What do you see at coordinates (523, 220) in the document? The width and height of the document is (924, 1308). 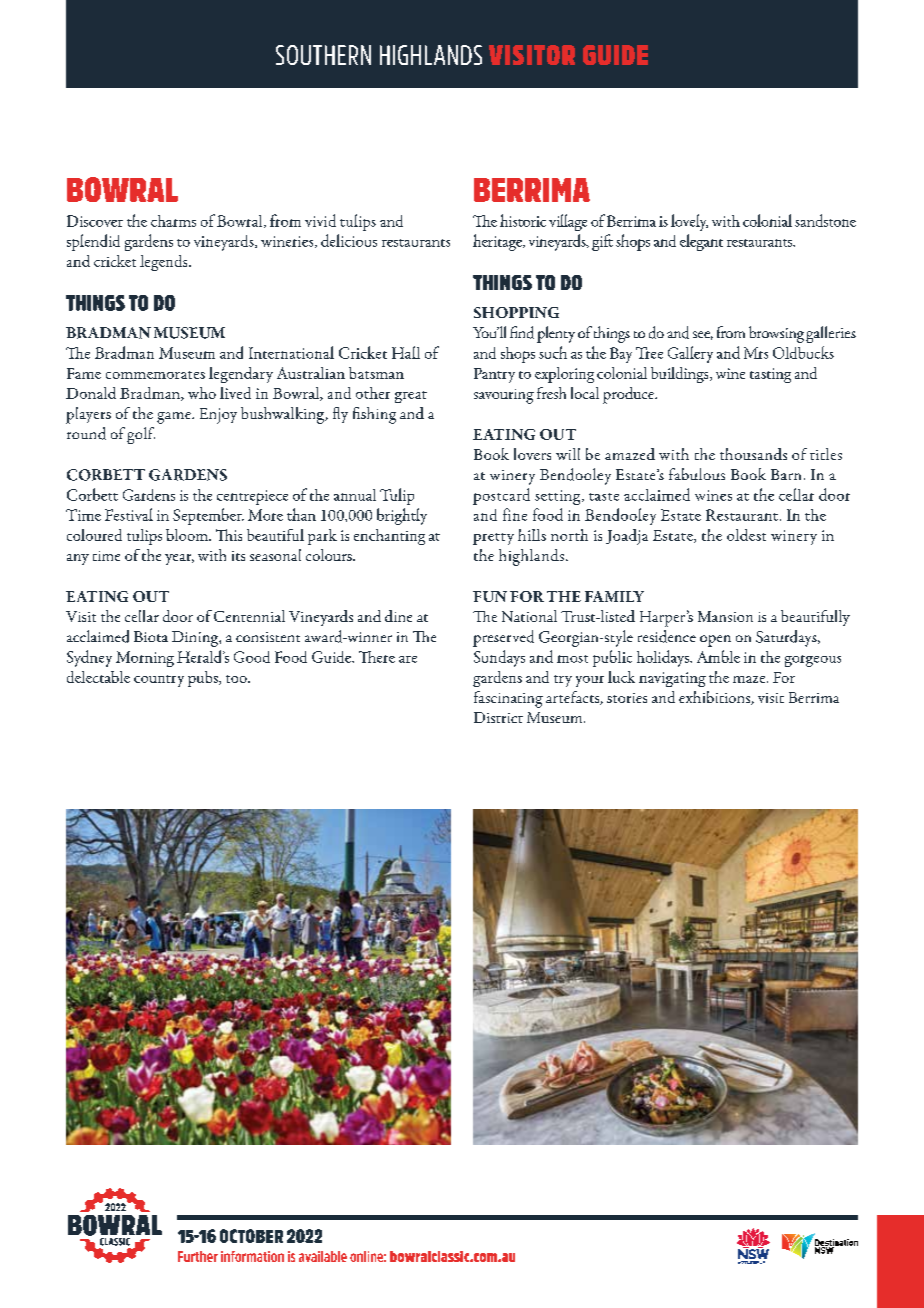 I see `historic` at bounding box center [523, 220].
